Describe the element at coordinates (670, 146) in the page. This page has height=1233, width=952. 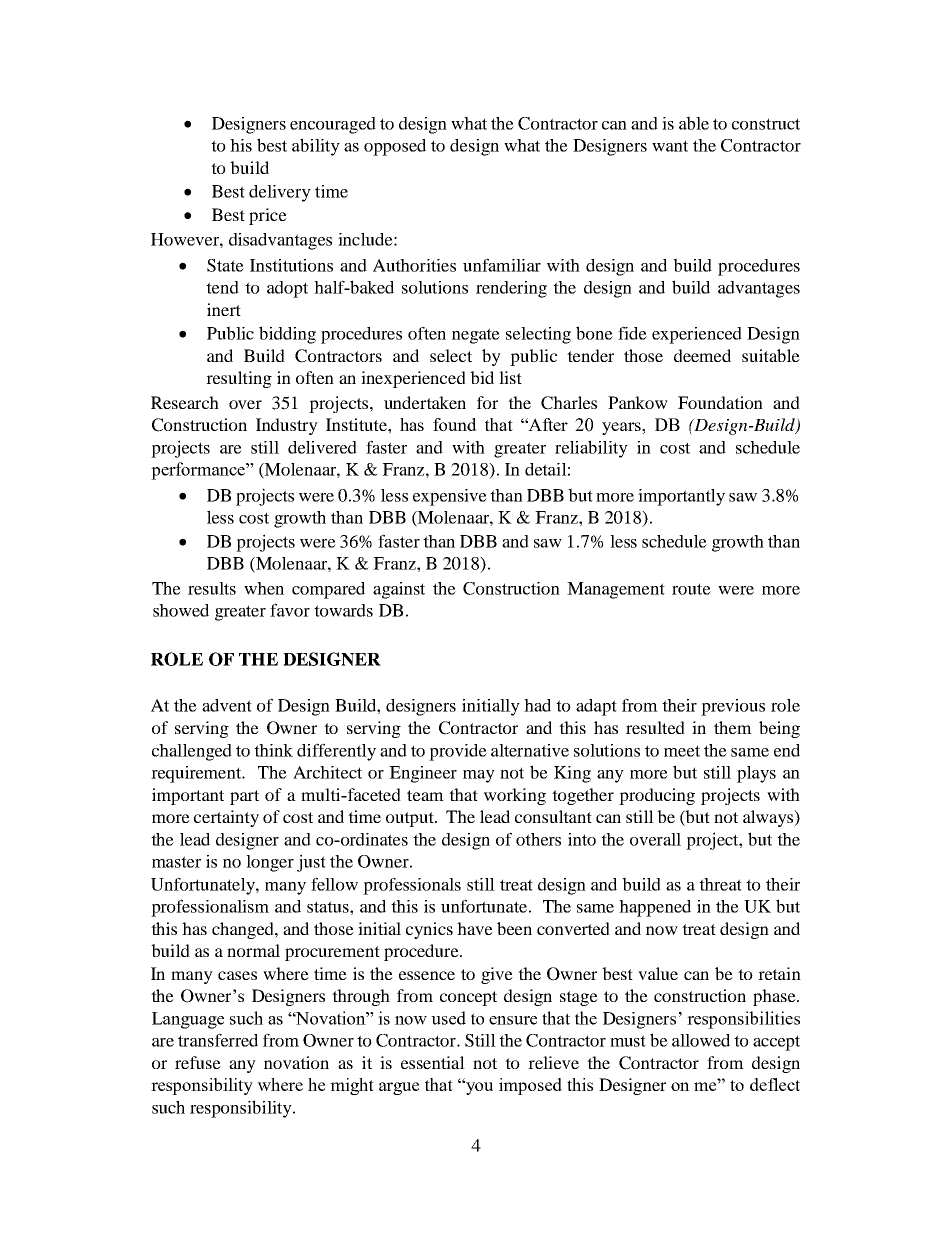
I see `want` at that location.
